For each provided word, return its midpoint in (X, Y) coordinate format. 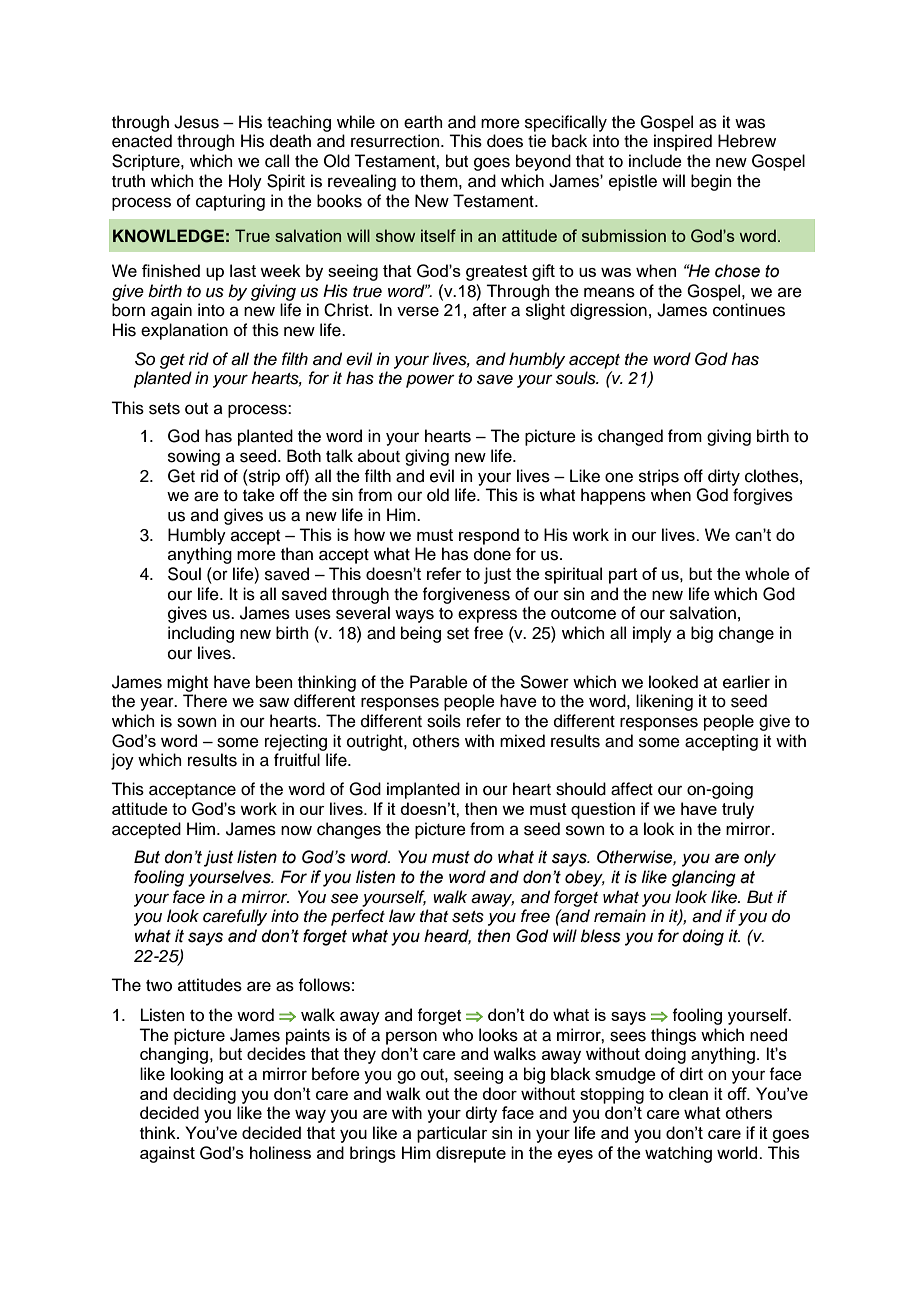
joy (122, 761)
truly (738, 810)
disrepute (471, 1154)
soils (444, 721)
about (379, 456)
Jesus (196, 122)
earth (423, 122)
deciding (204, 1095)
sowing (194, 457)
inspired (683, 142)
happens (613, 496)
